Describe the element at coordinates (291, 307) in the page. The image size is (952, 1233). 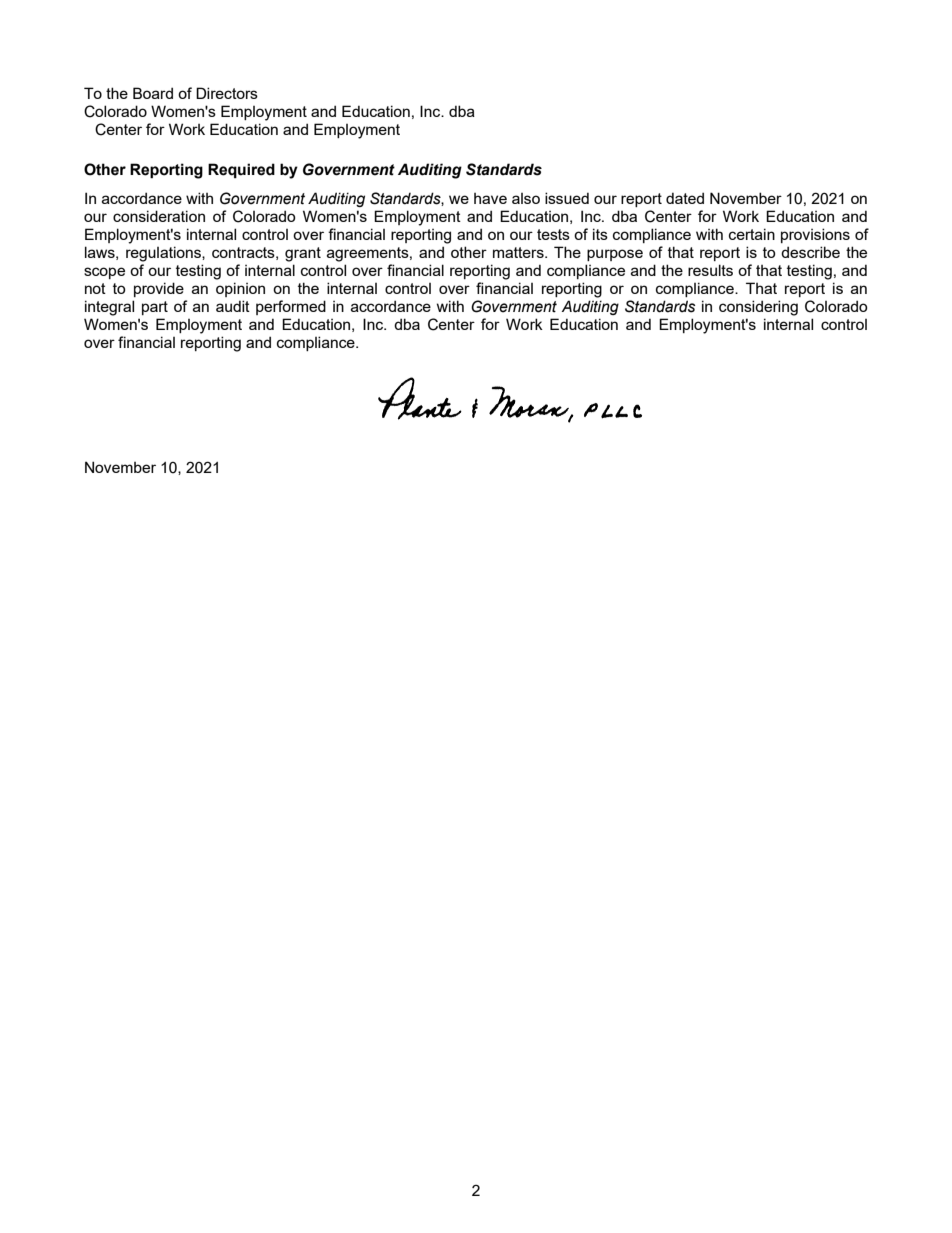
I see `performed` at that location.
